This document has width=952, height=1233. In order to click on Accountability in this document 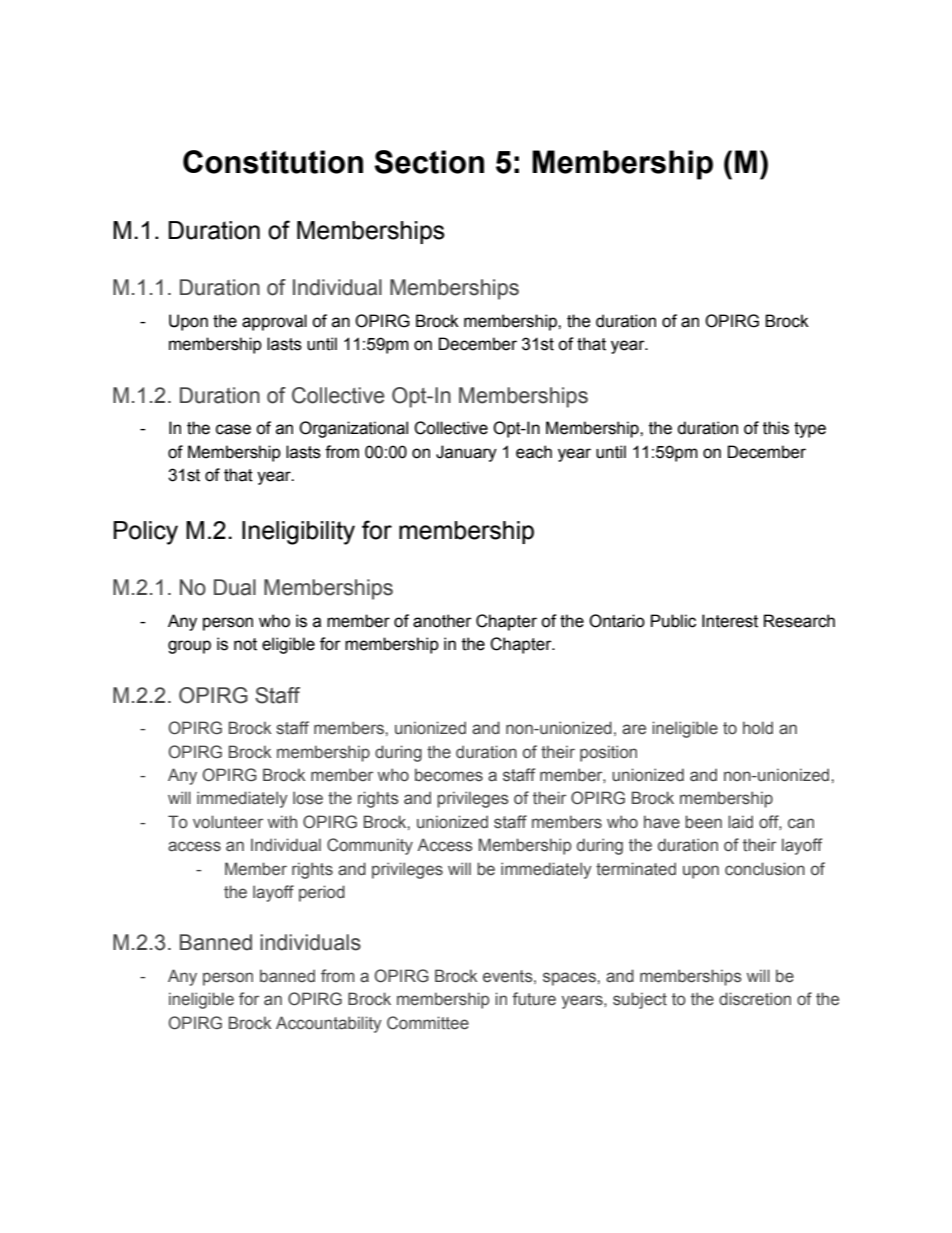, I will do `click(329, 1024)`.
